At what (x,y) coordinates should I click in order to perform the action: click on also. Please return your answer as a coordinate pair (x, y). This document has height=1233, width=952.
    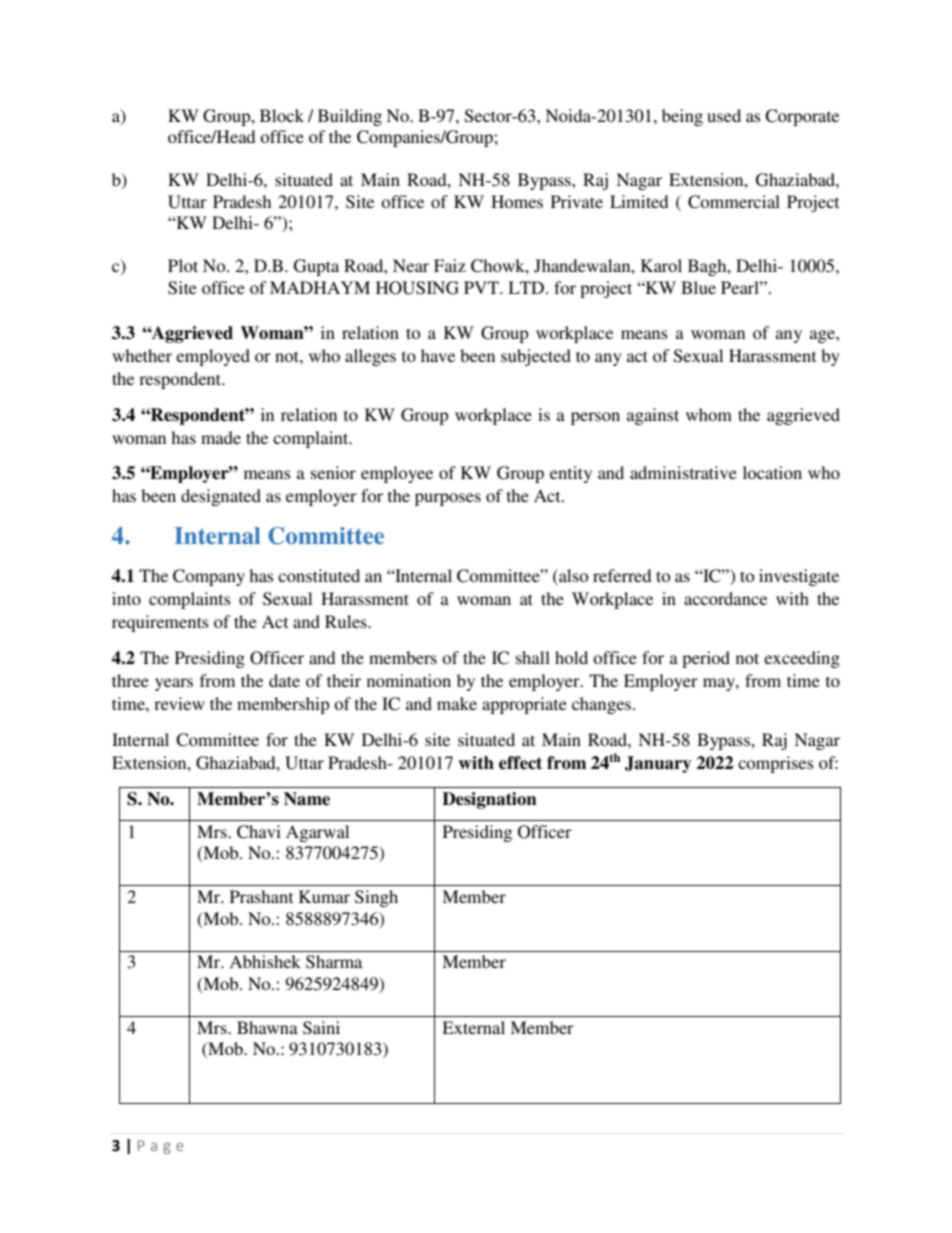
    Looking at the image, I should click on (572, 575).
